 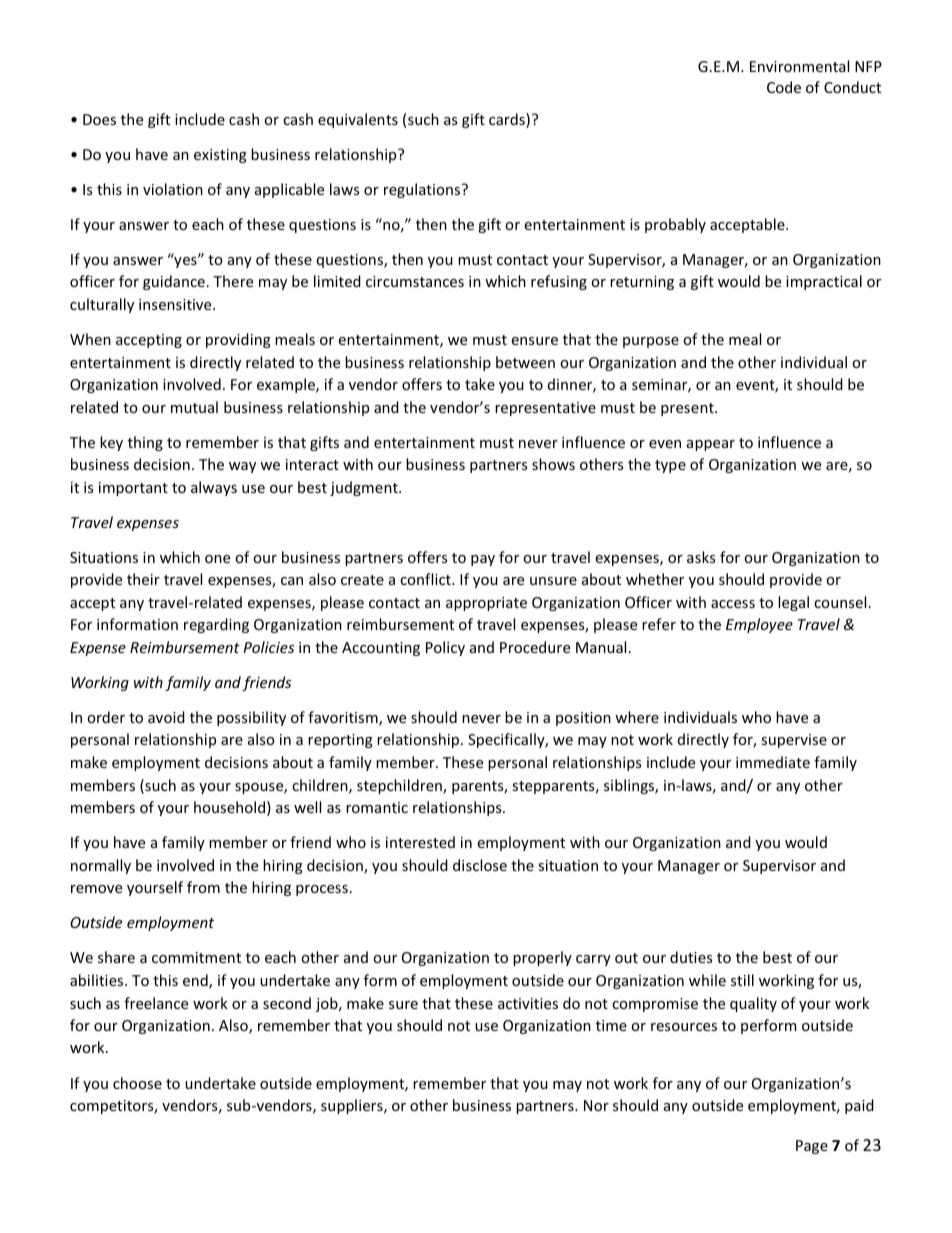 I want to click on avoid, so click(x=166, y=717).
